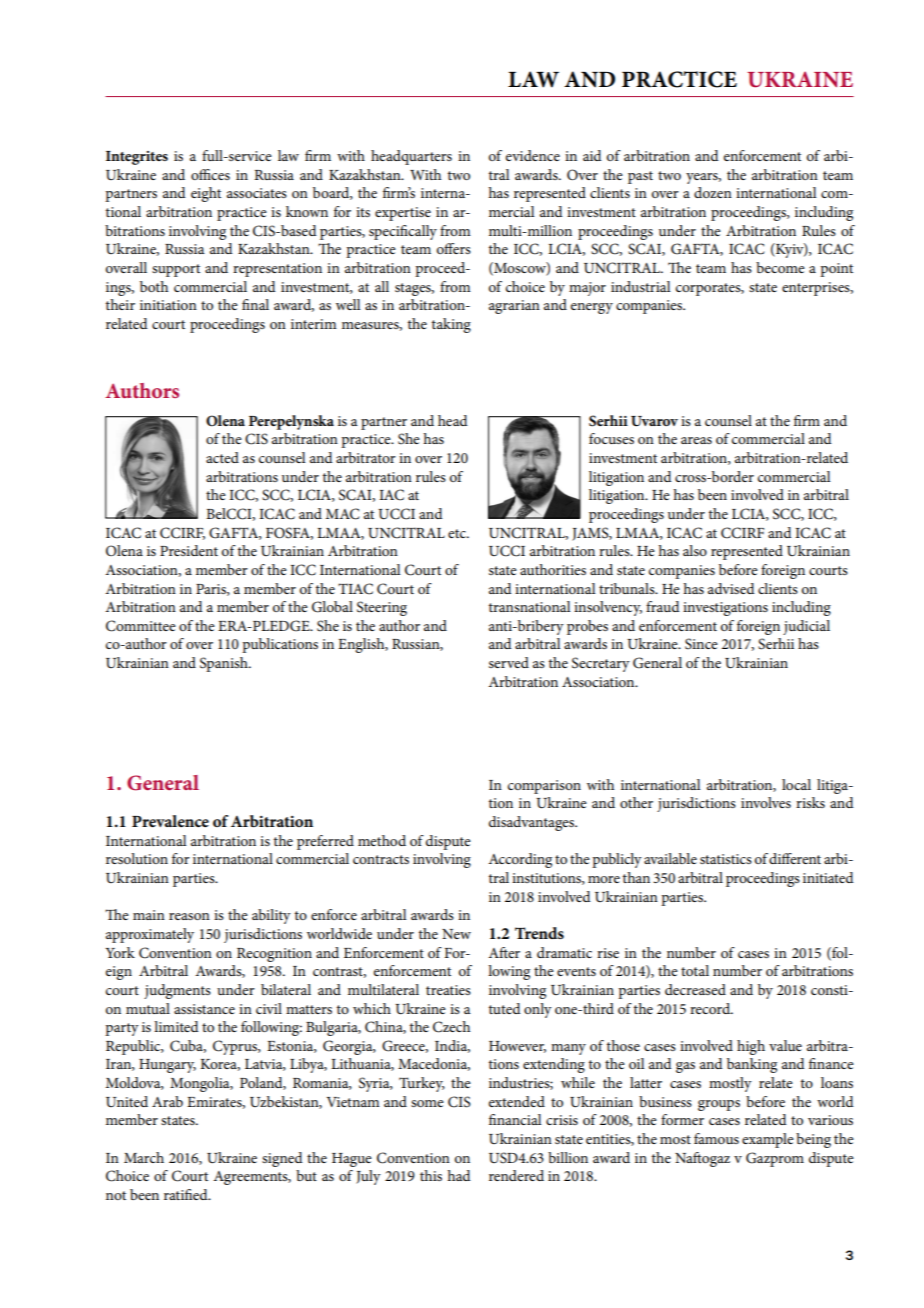 The image size is (924, 1308). I want to click on ratified, so click(187, 1194).
